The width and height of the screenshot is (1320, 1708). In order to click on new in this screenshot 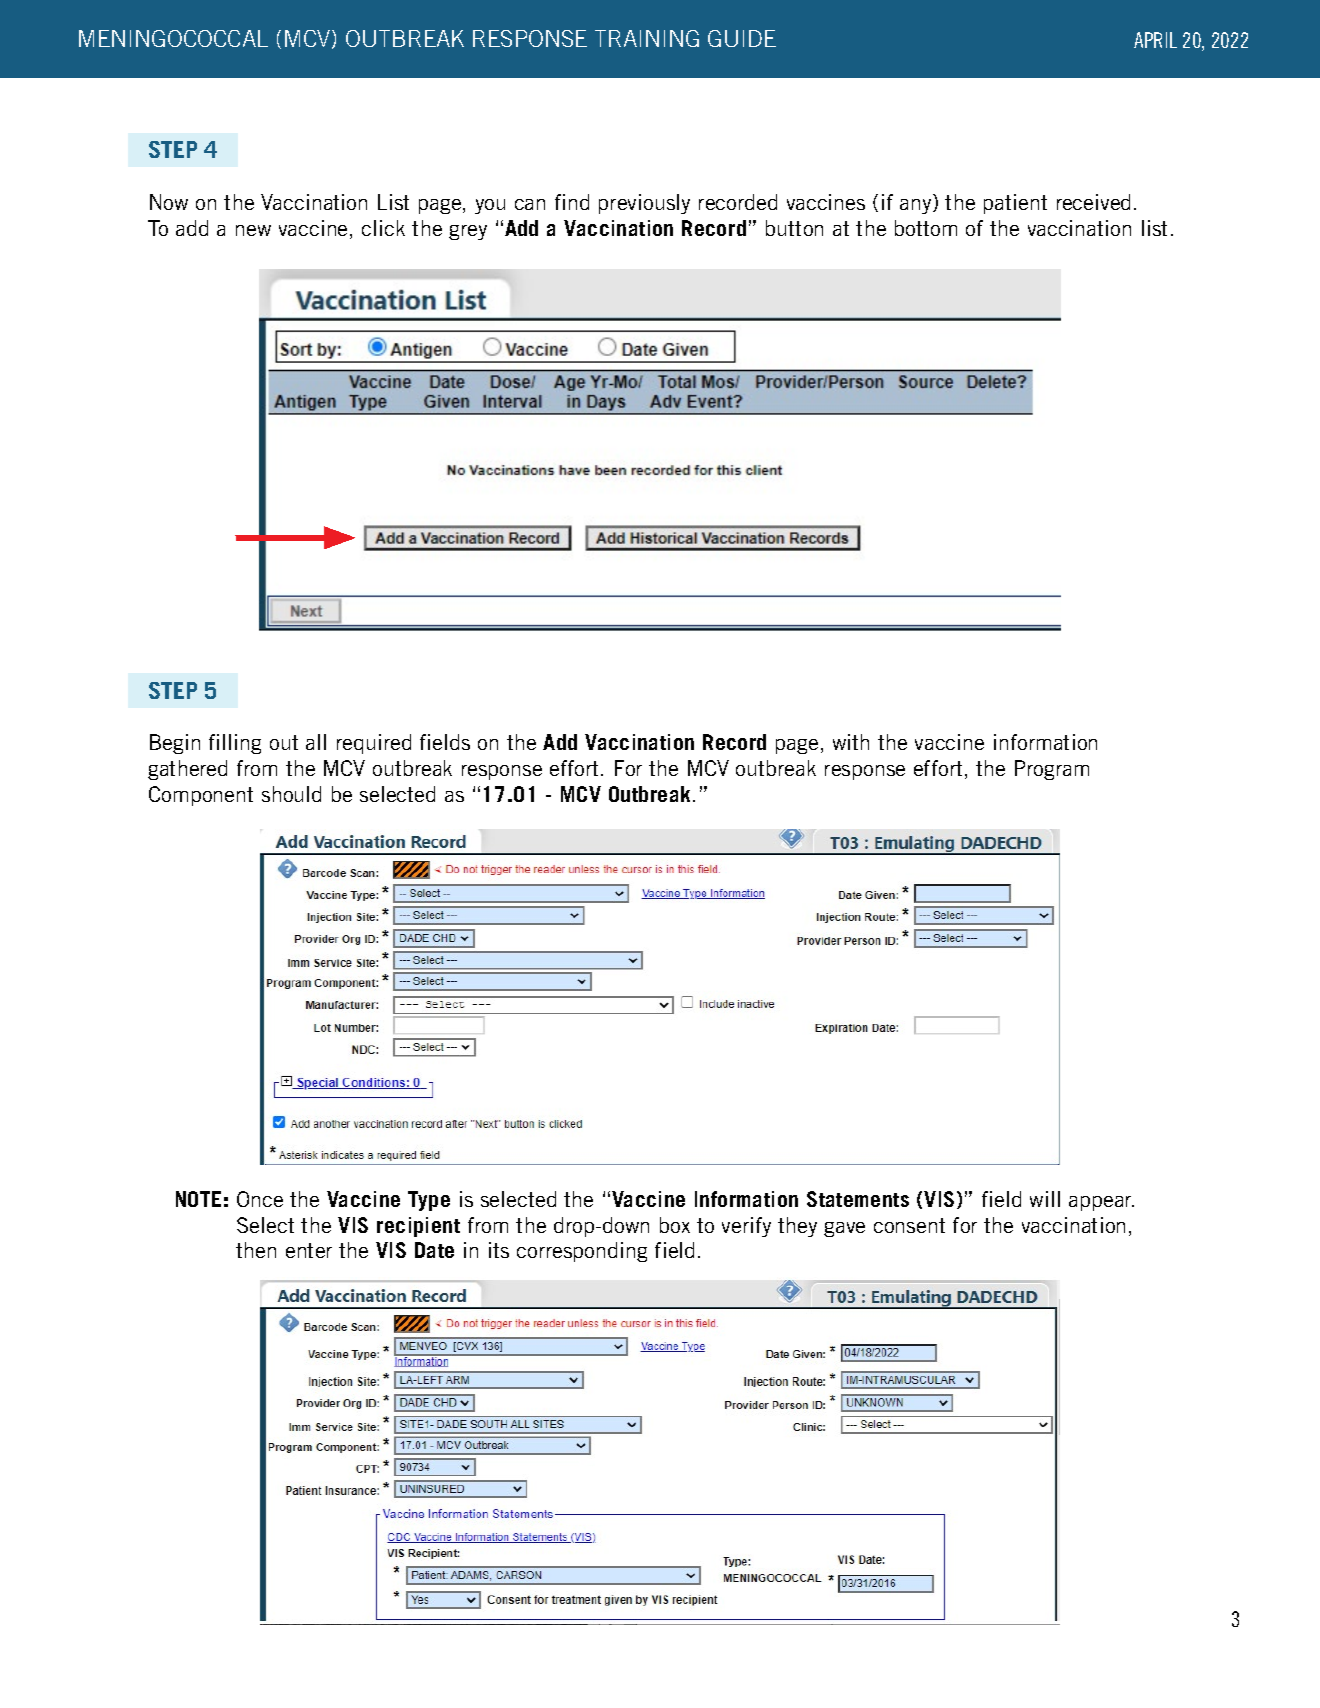, I will do `click(253, 230)`.
